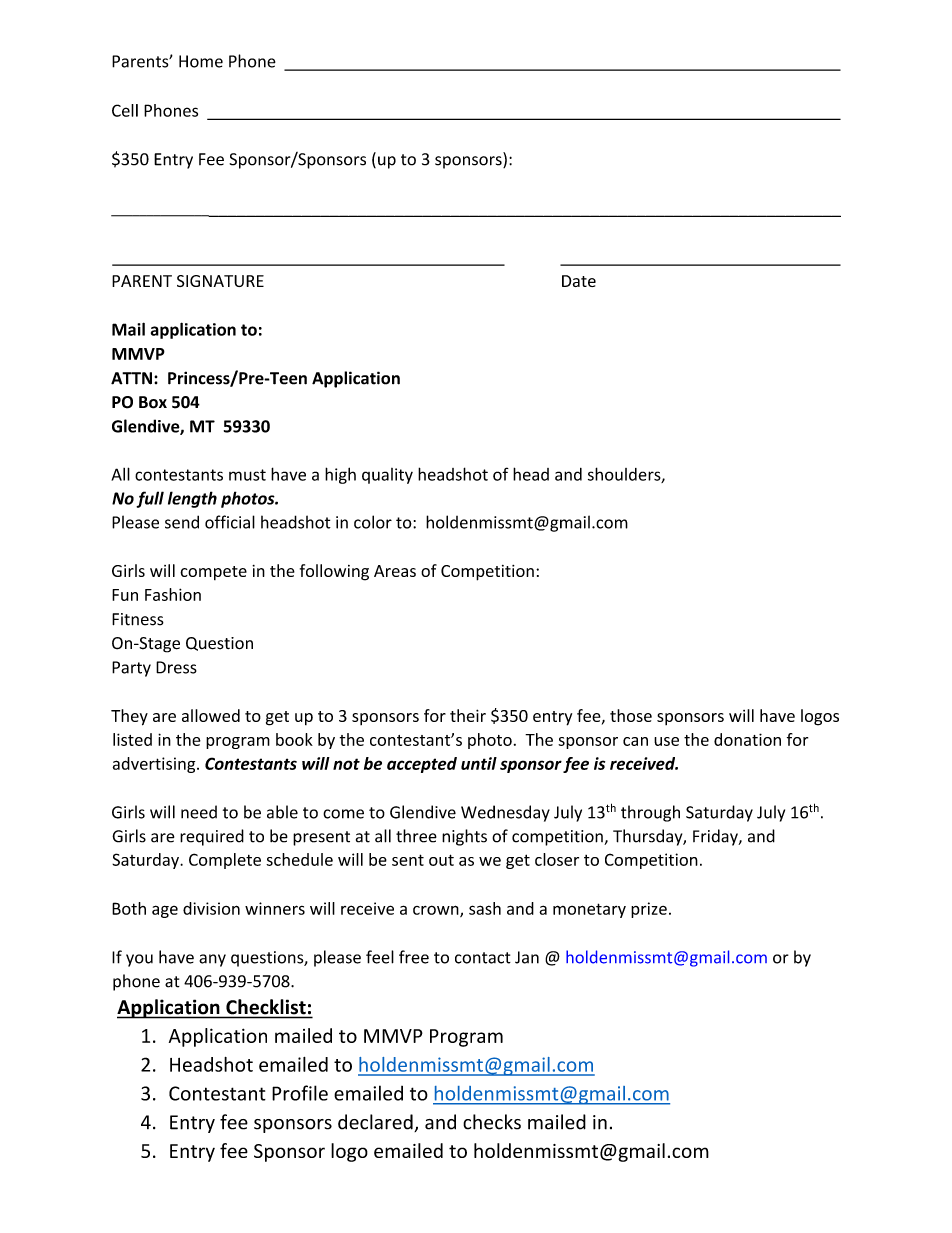  I want to click on ATTN, so click(131, 378).
